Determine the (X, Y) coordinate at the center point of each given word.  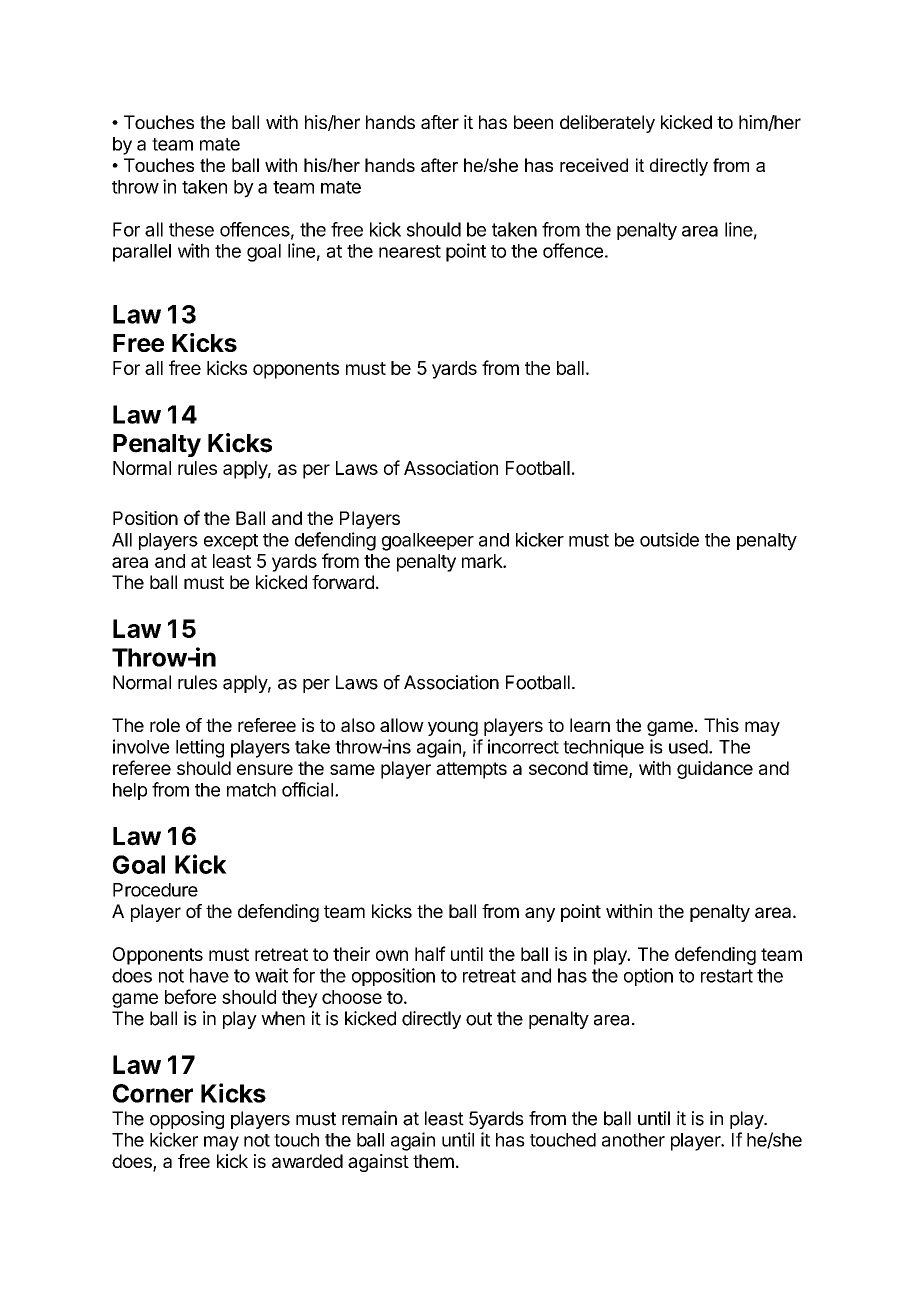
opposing (187, 1120)
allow (402, 725)
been (533, 122)
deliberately (607, 124)
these (191, 229)
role (165, 725)
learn (590, 725)
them (433, 1161)
